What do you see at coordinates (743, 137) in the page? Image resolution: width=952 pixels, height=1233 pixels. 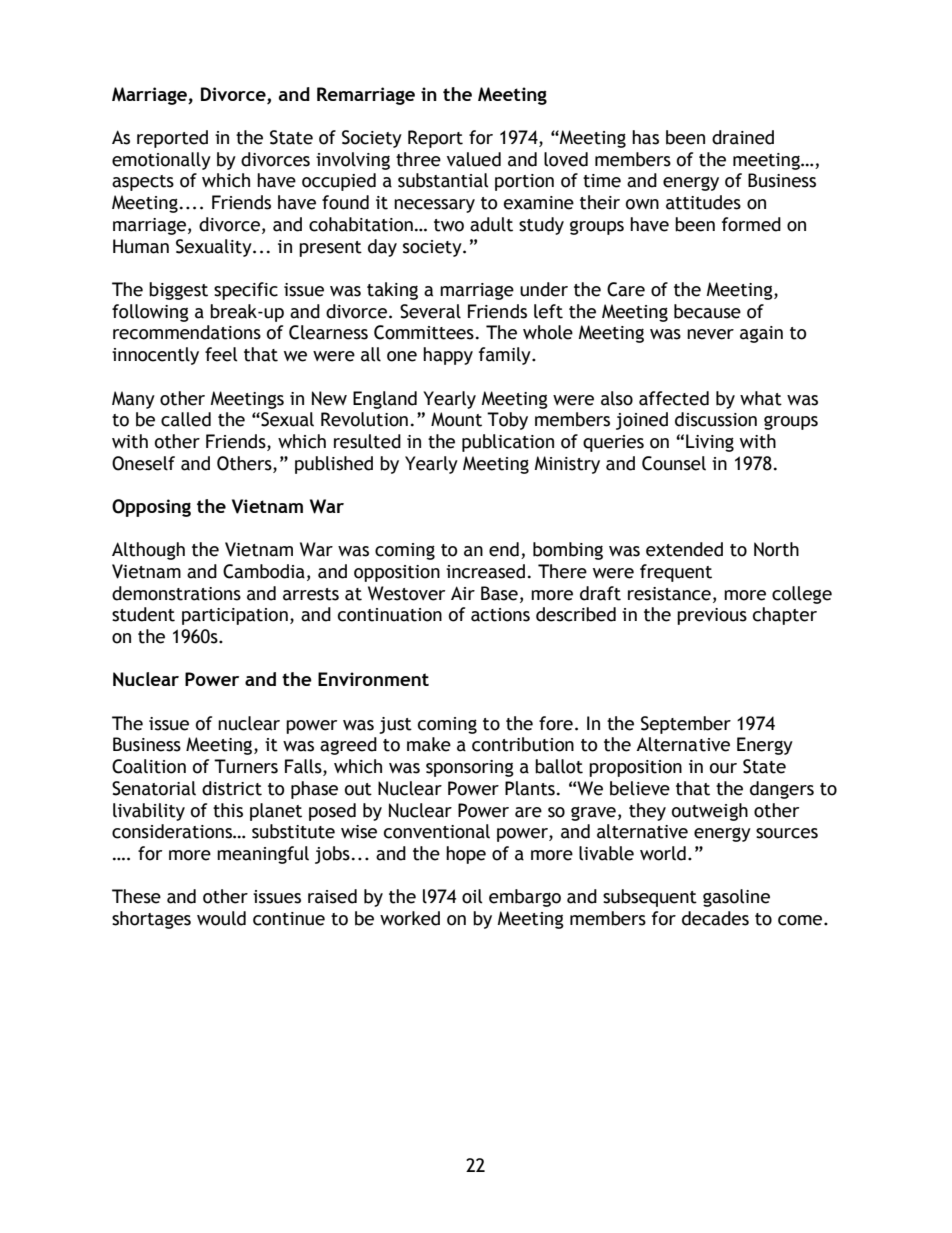 I see `drained` at bounding box center [743, 137].
